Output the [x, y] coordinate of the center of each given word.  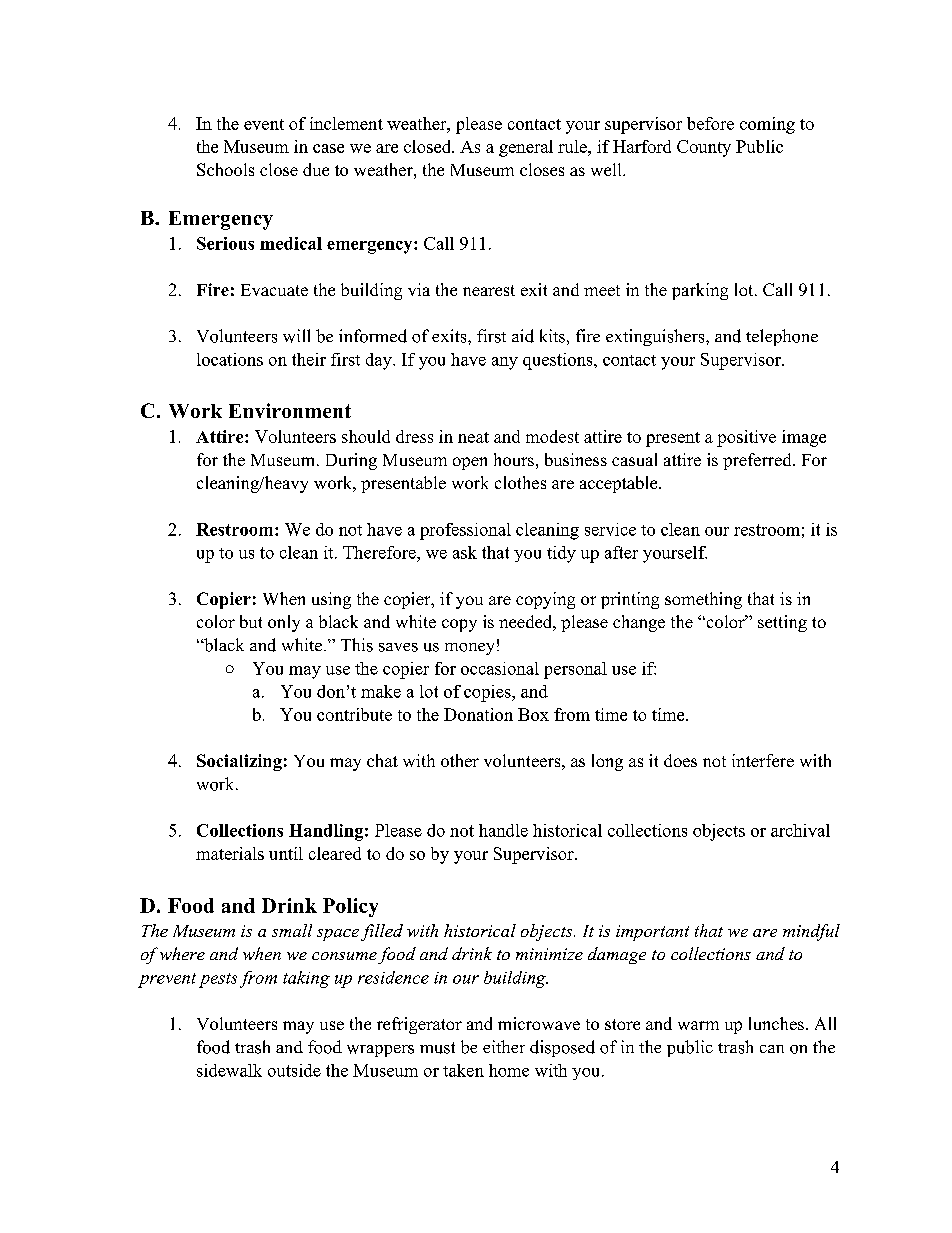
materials [230, 853]
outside [294, 1070]
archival [800, 830]
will [296, 336]
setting [782, 623]
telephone [782, 337]
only [284, 623]
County [704, 148]
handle [503, 830]
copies [488, 693]
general [526, 148]
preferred [758, 461]
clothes [520, 482]
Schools [225, 169]
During [351, 461]
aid [523, 336]
